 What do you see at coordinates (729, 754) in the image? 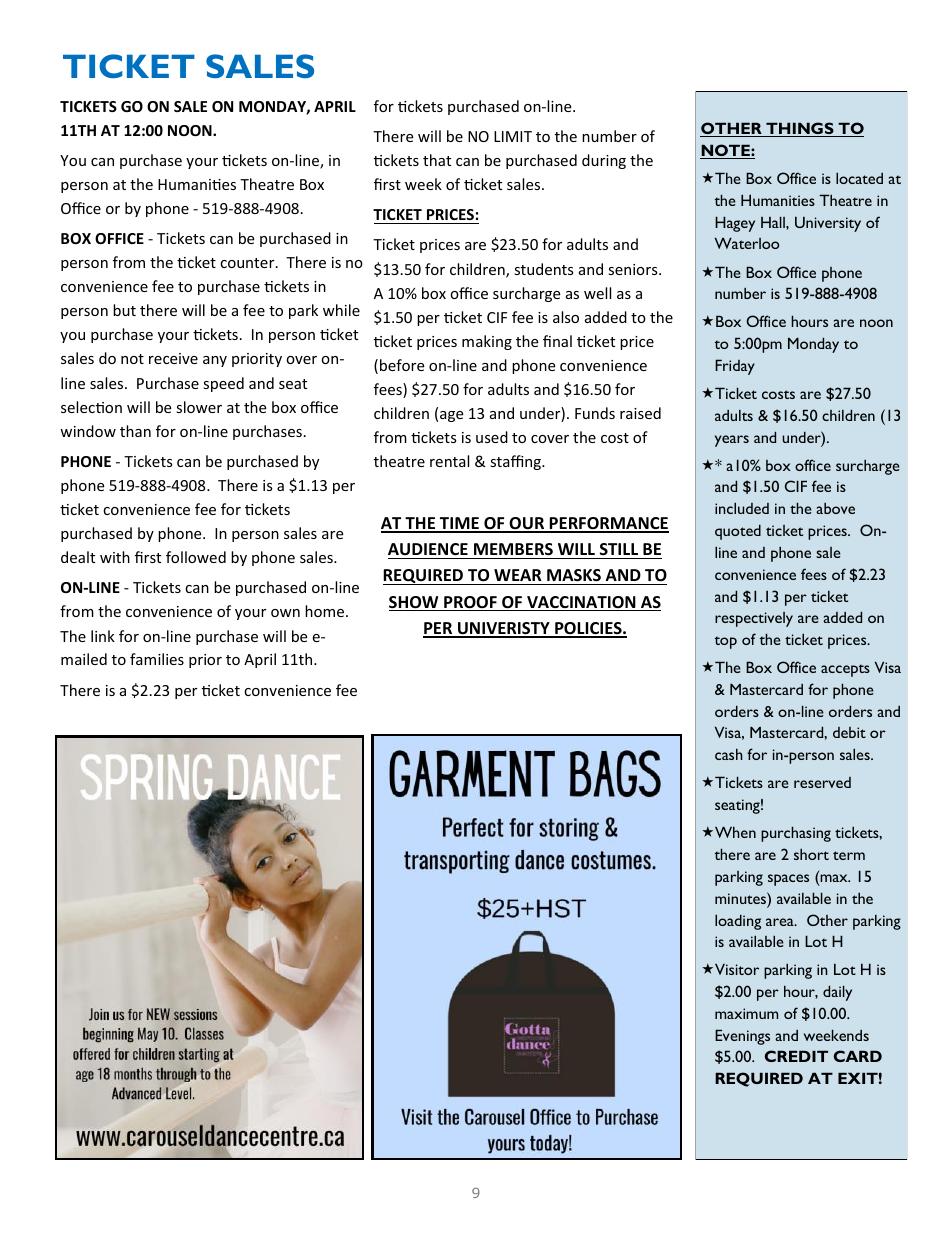
I see `cash` at bounding box center [729, 754].
